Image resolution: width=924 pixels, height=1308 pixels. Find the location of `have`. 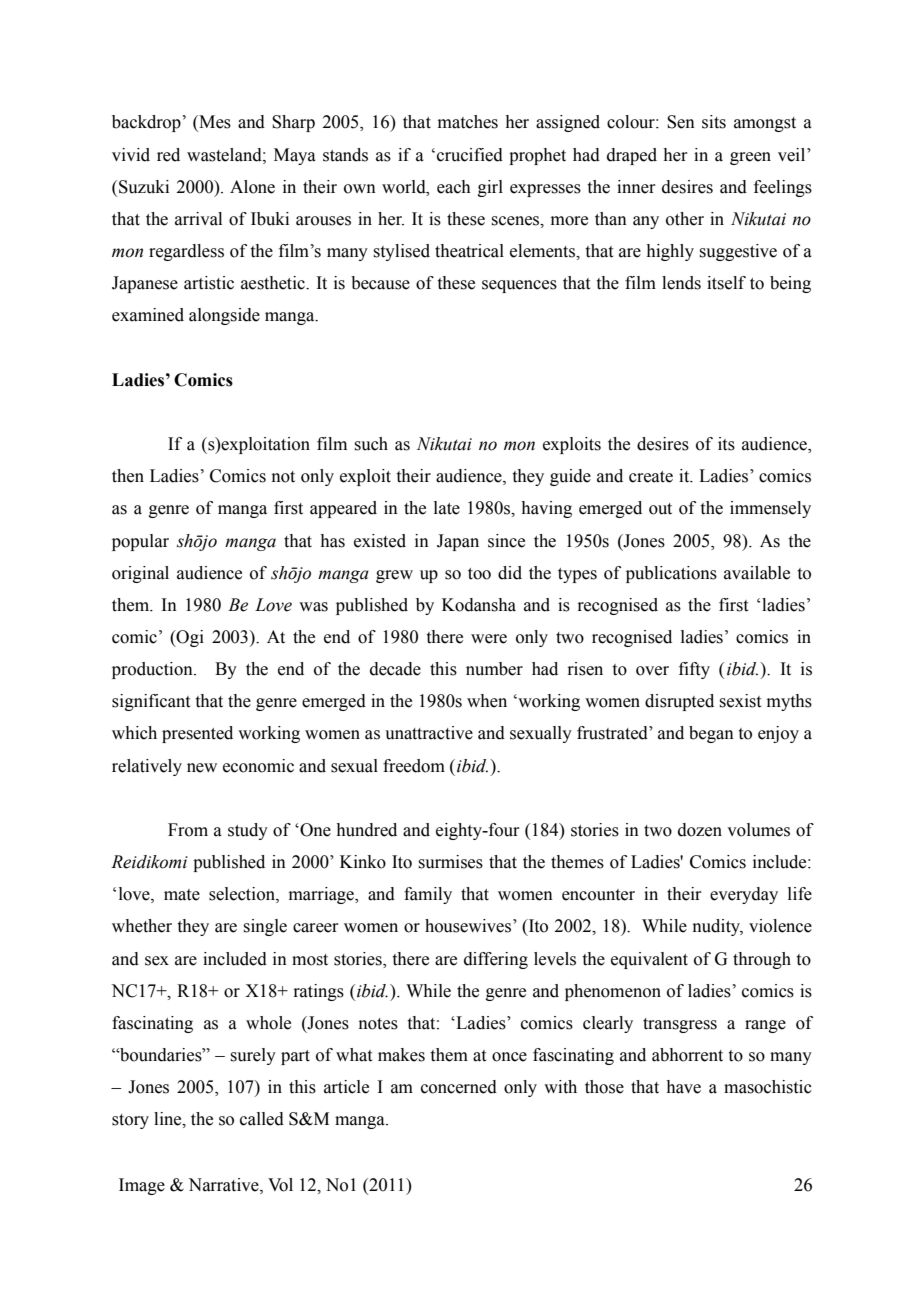

have is located at coordinates (683, 1087).
